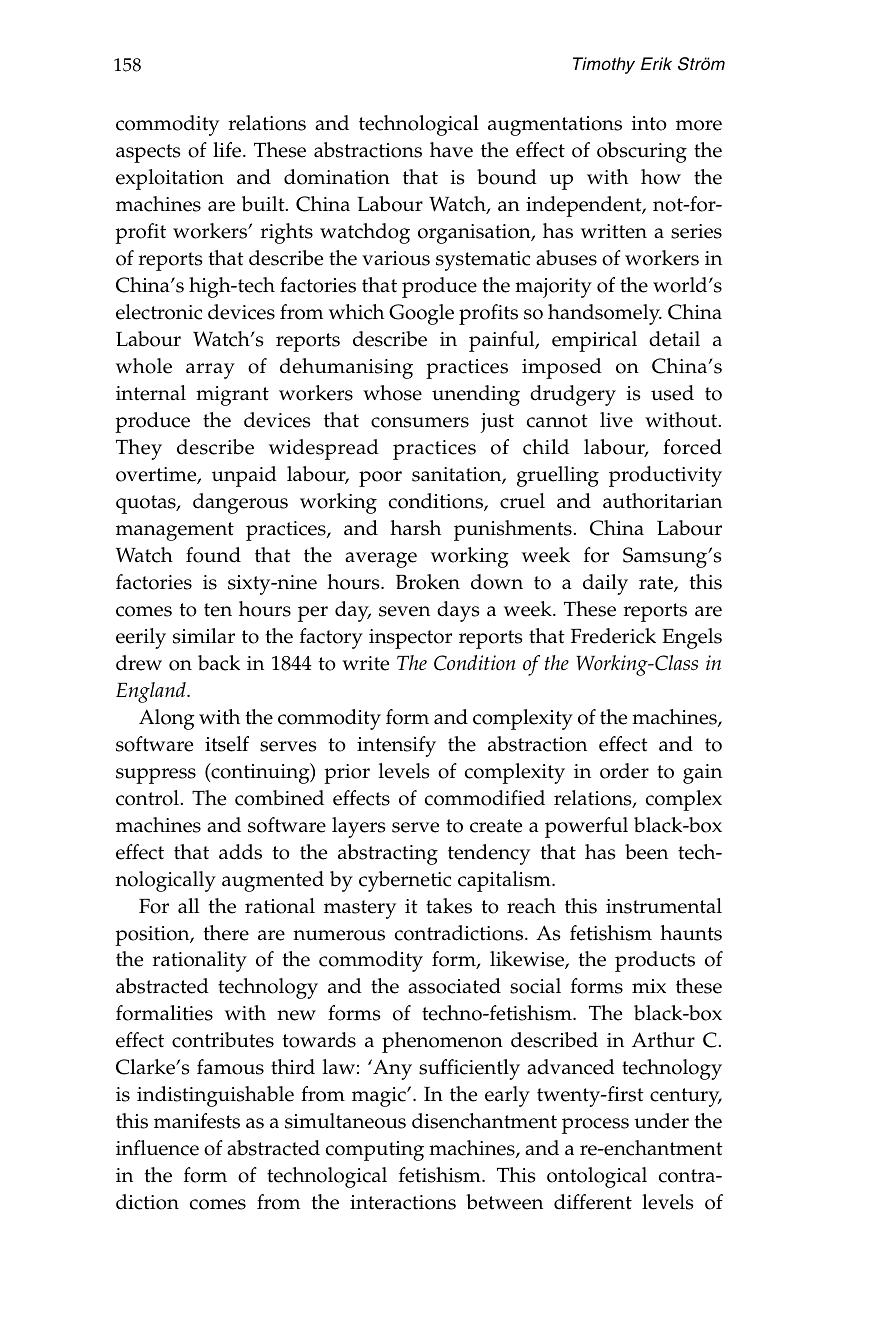  Describe the element at coordinates (451, 150) in the screenshot. I see `have` at that location.
